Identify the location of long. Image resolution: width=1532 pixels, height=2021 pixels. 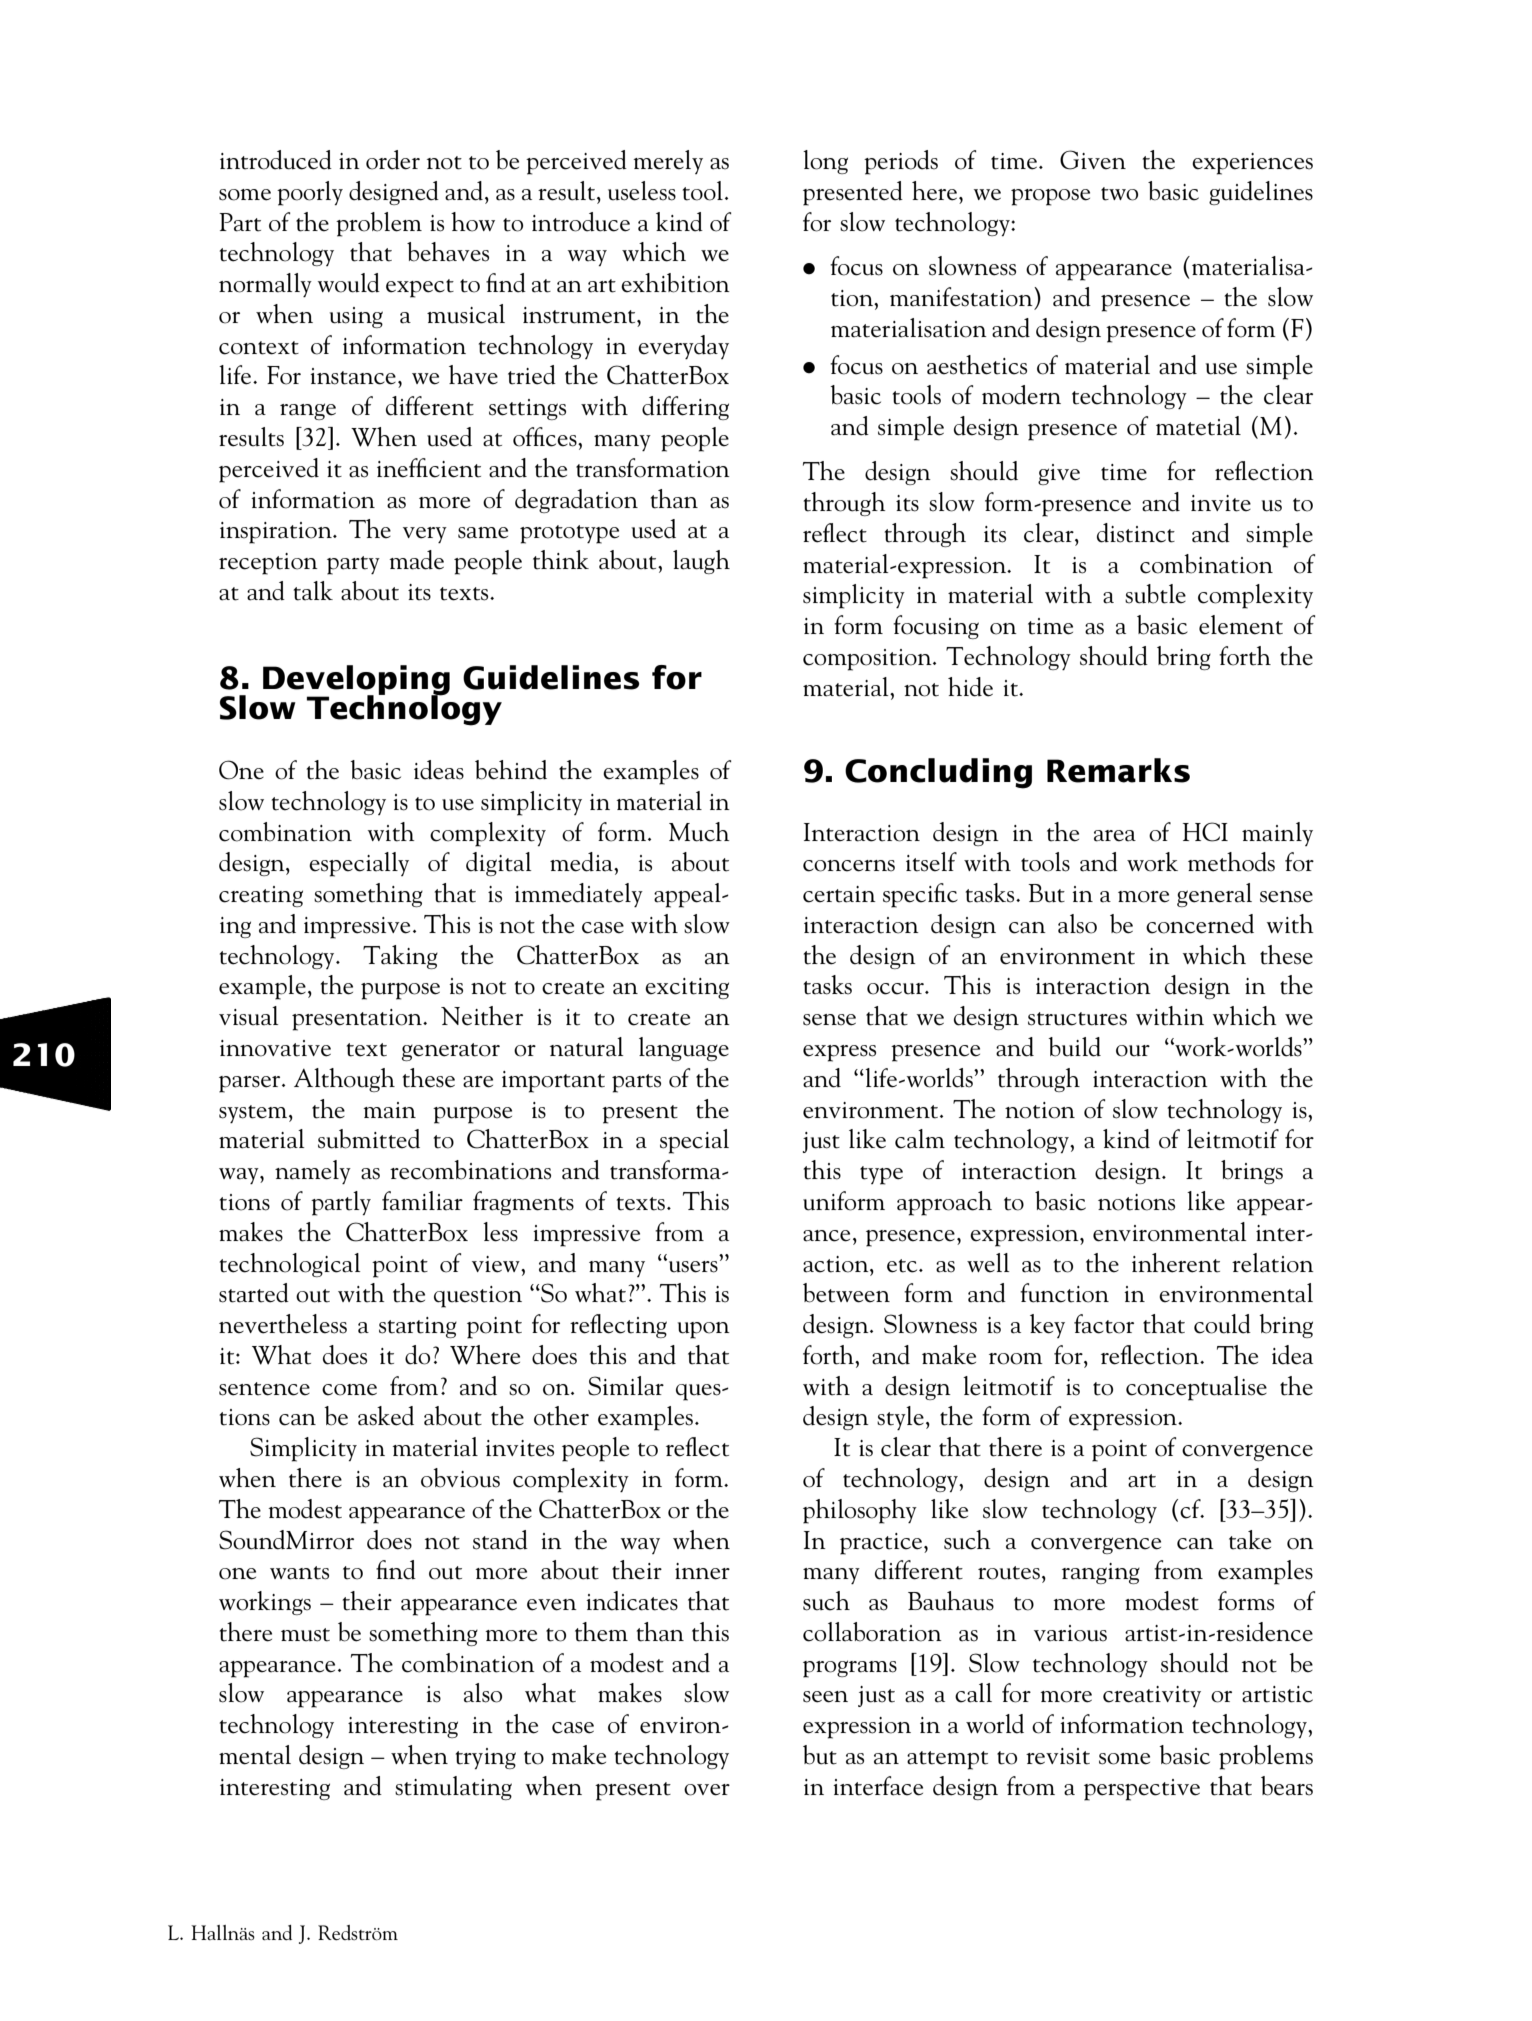
(825, 162).
